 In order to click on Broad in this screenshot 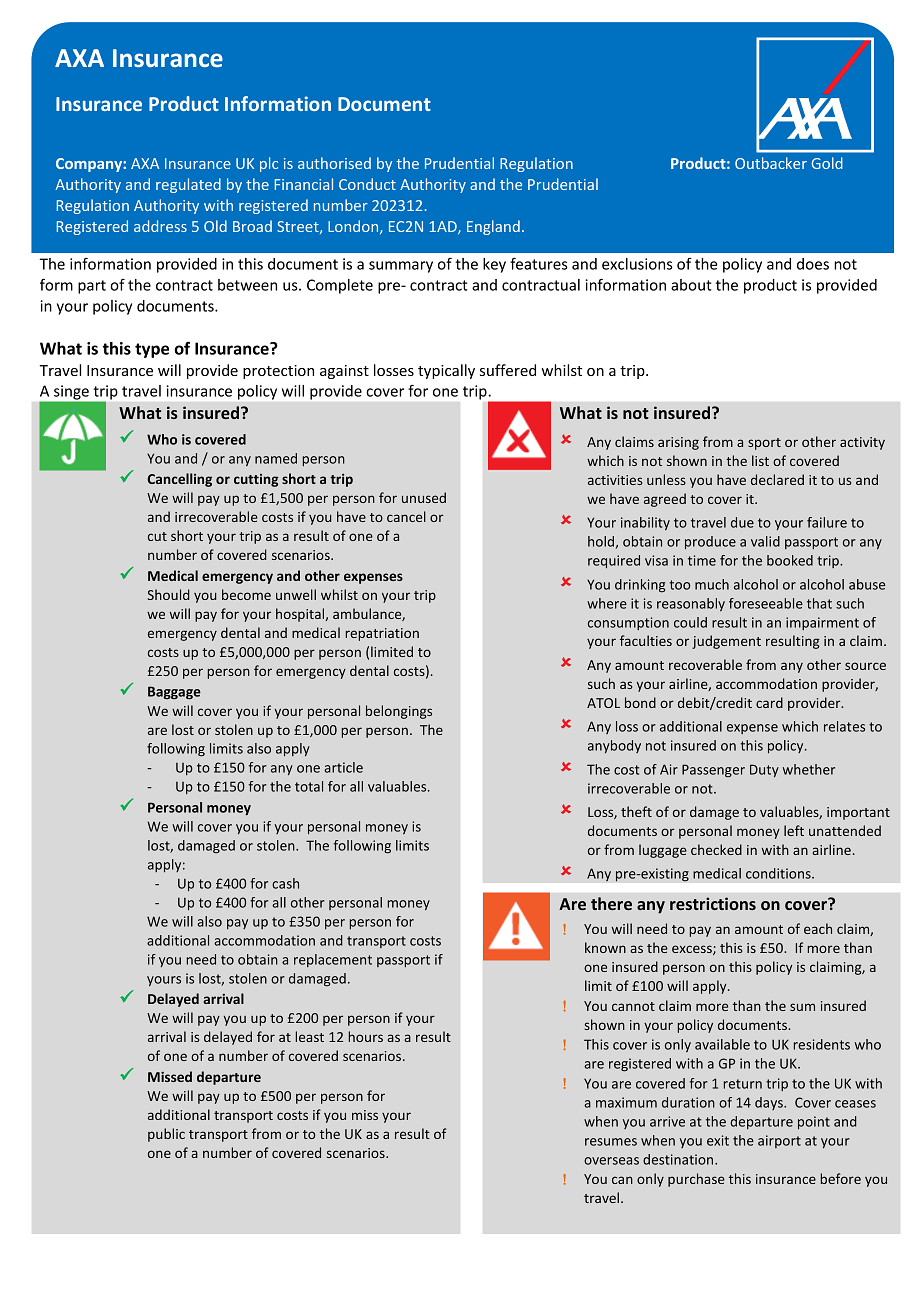, I will do `click(252, 226)`.
